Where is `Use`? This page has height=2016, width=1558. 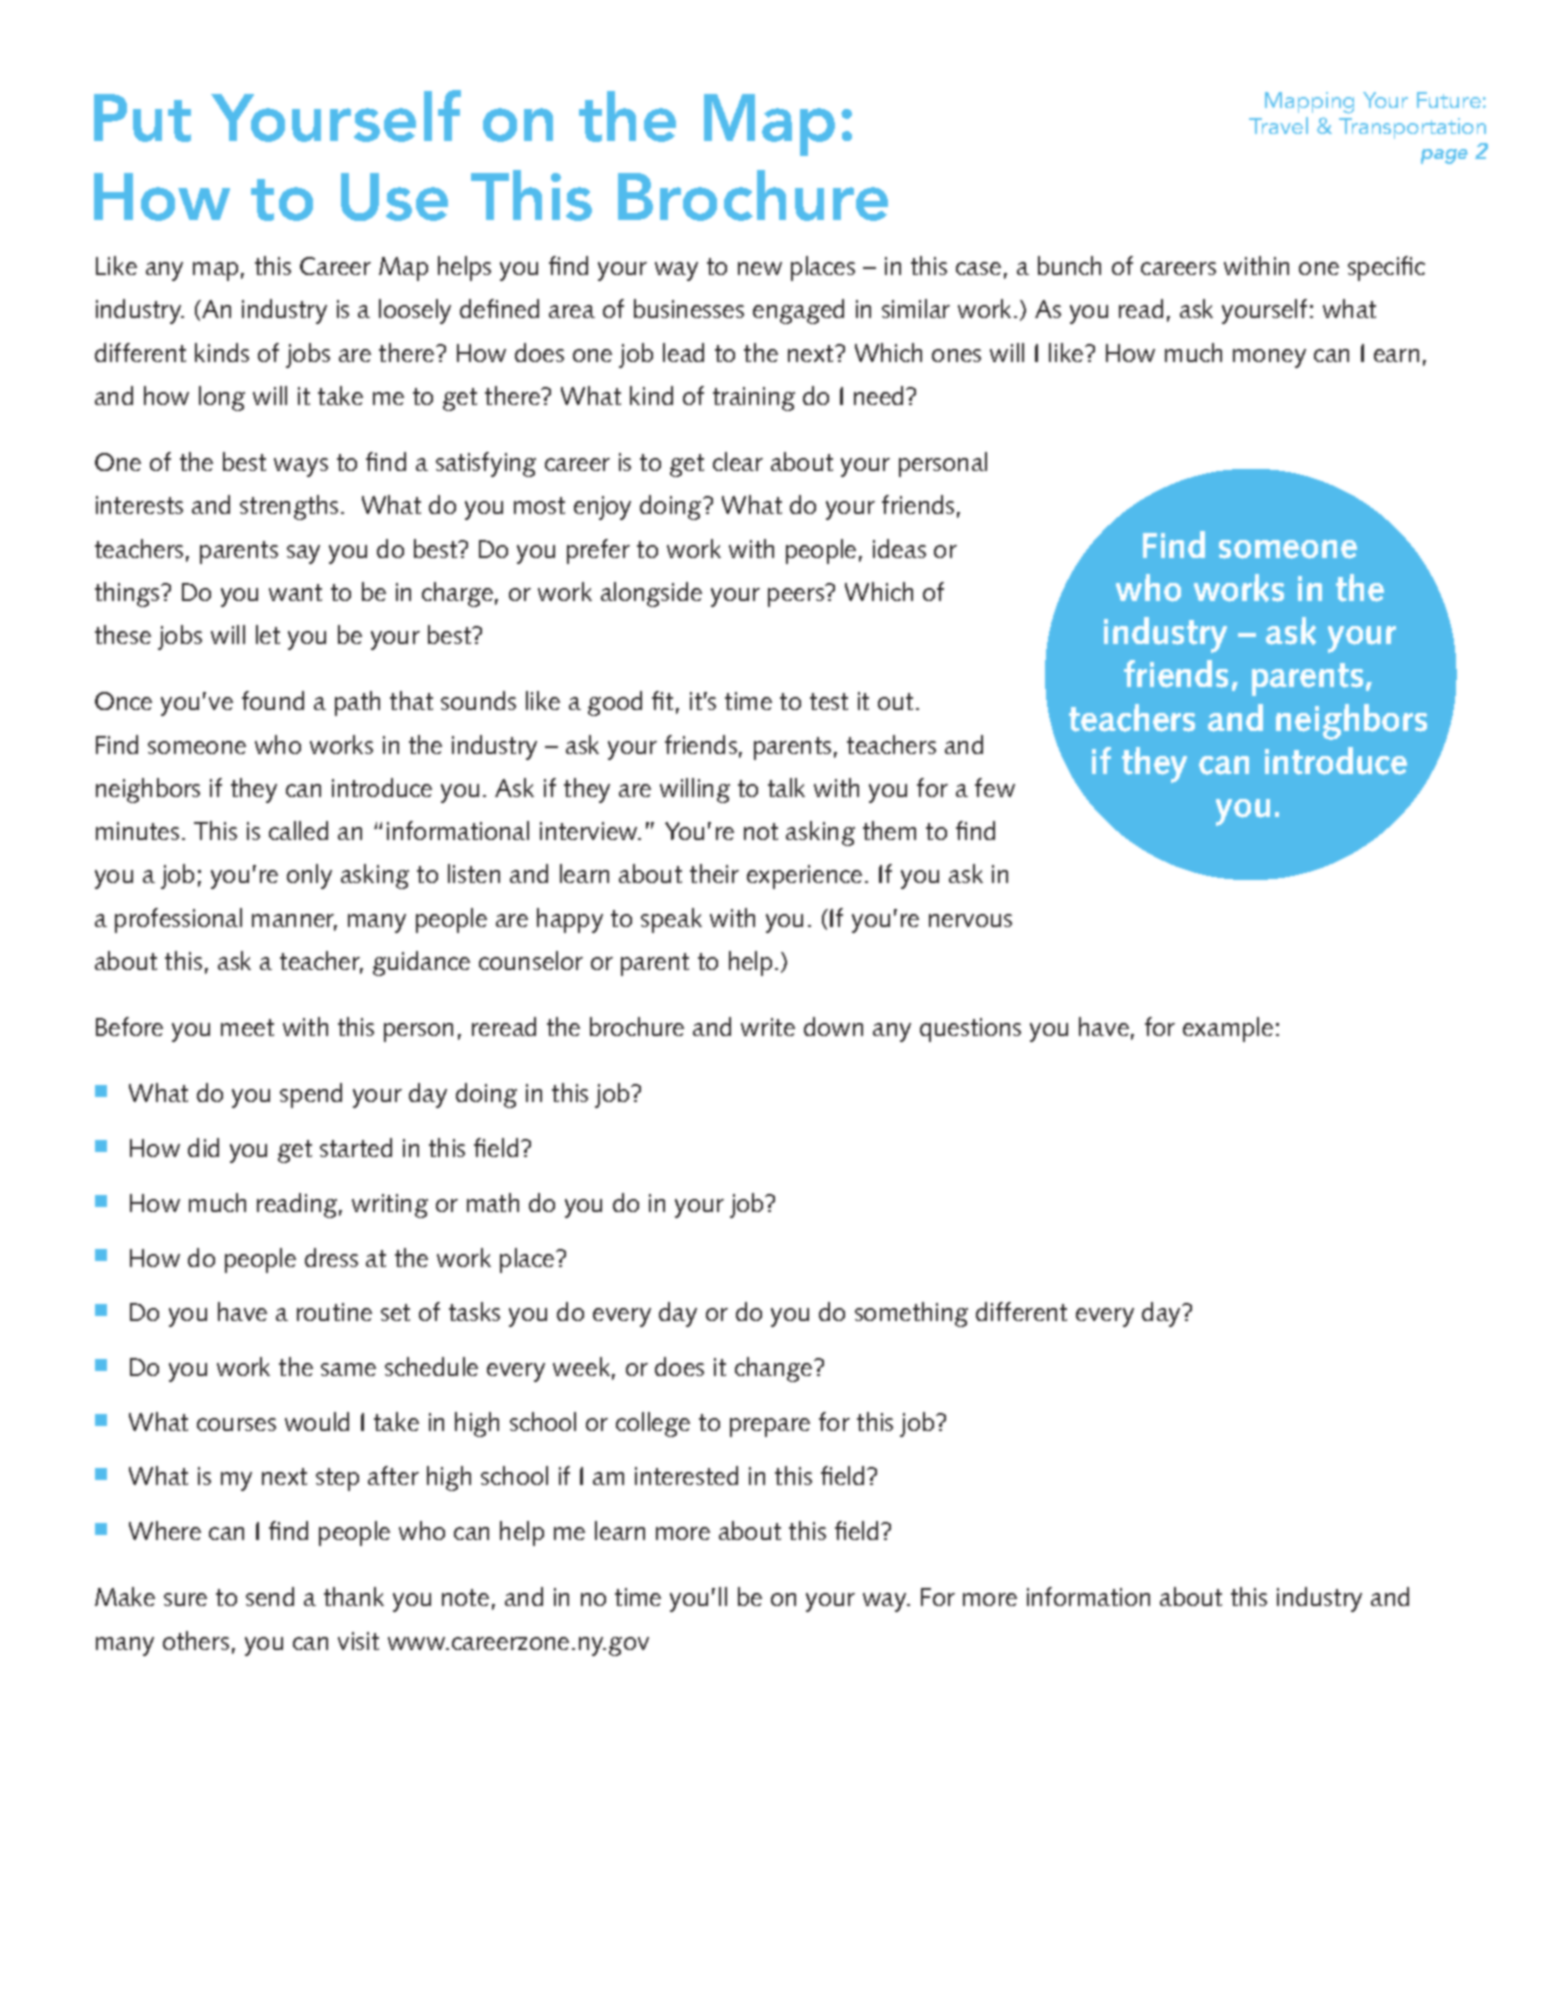 Use is located at coordinates (394, 197).
